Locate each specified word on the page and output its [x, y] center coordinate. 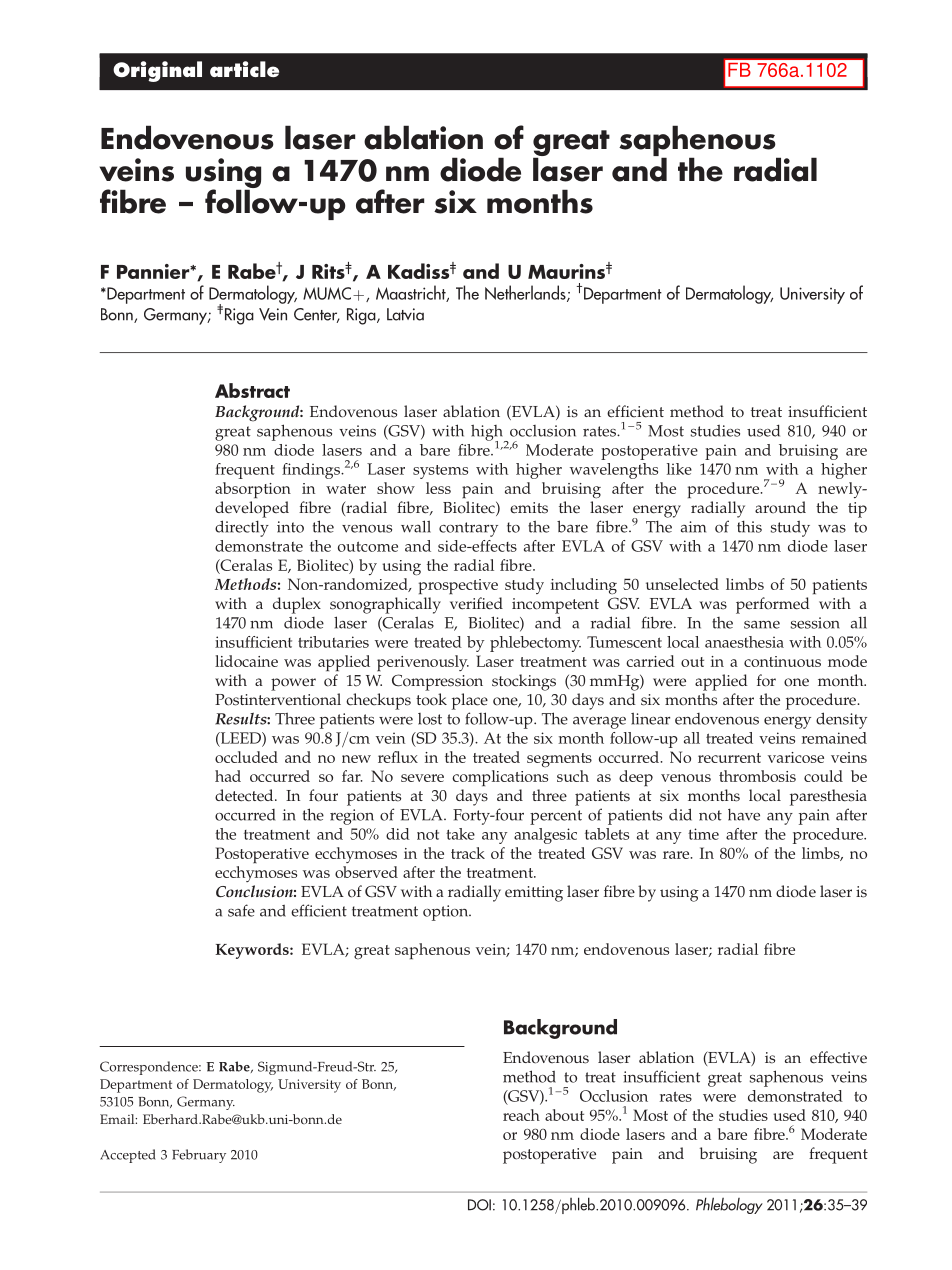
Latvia [405, 314]
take [460, 834]
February [199, 1156]
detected [245, 795]
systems [440, 472]
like [679, 469]
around [780, 507]
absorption [253, 490]
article [244, 69]
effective [838, 1057]
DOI [479, 1205]
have [744, 815]
